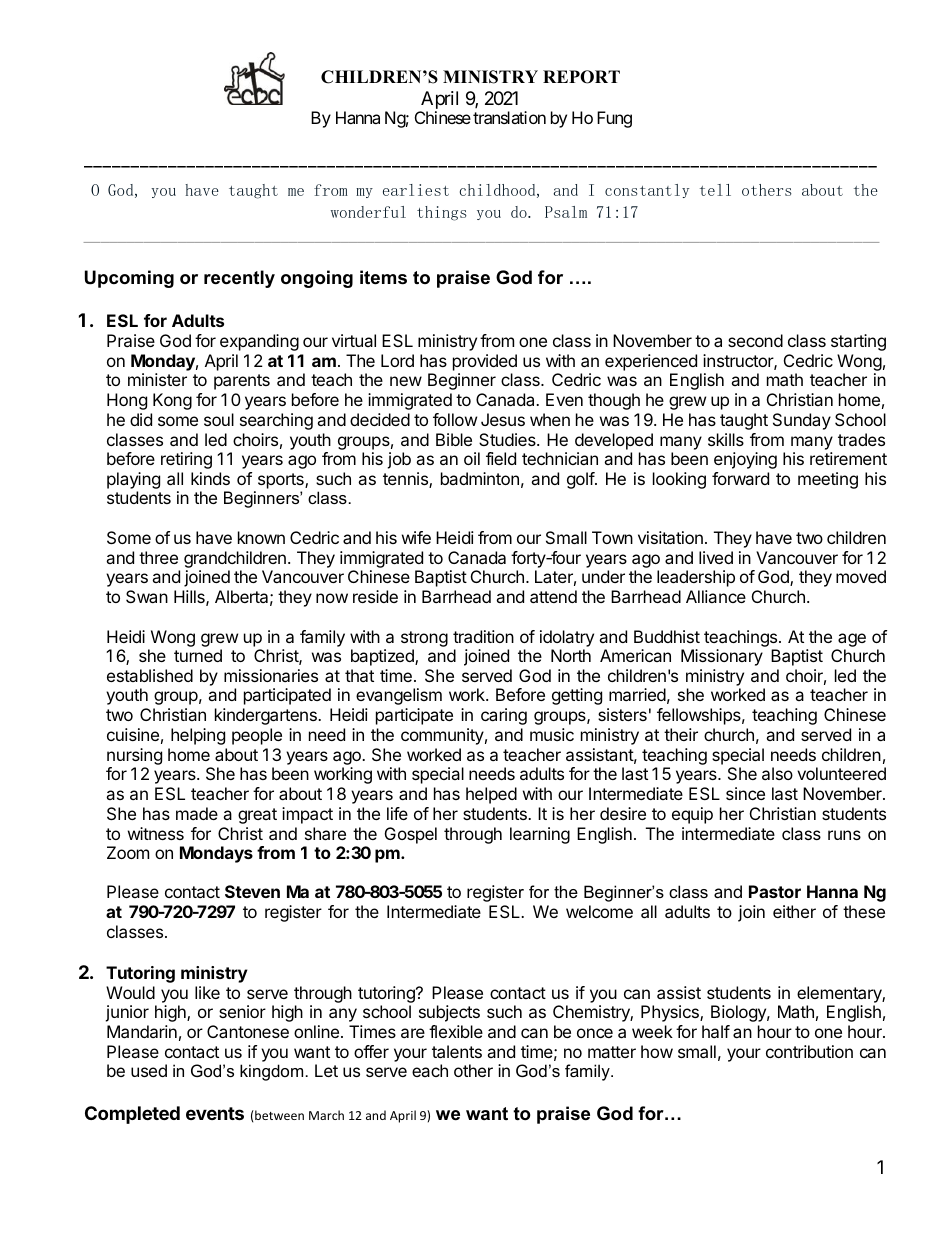 This document has width=952, height=1233. What do you see at coordinates (197, 813) in the document?
I see `made` at bounding box center [197, 813].
